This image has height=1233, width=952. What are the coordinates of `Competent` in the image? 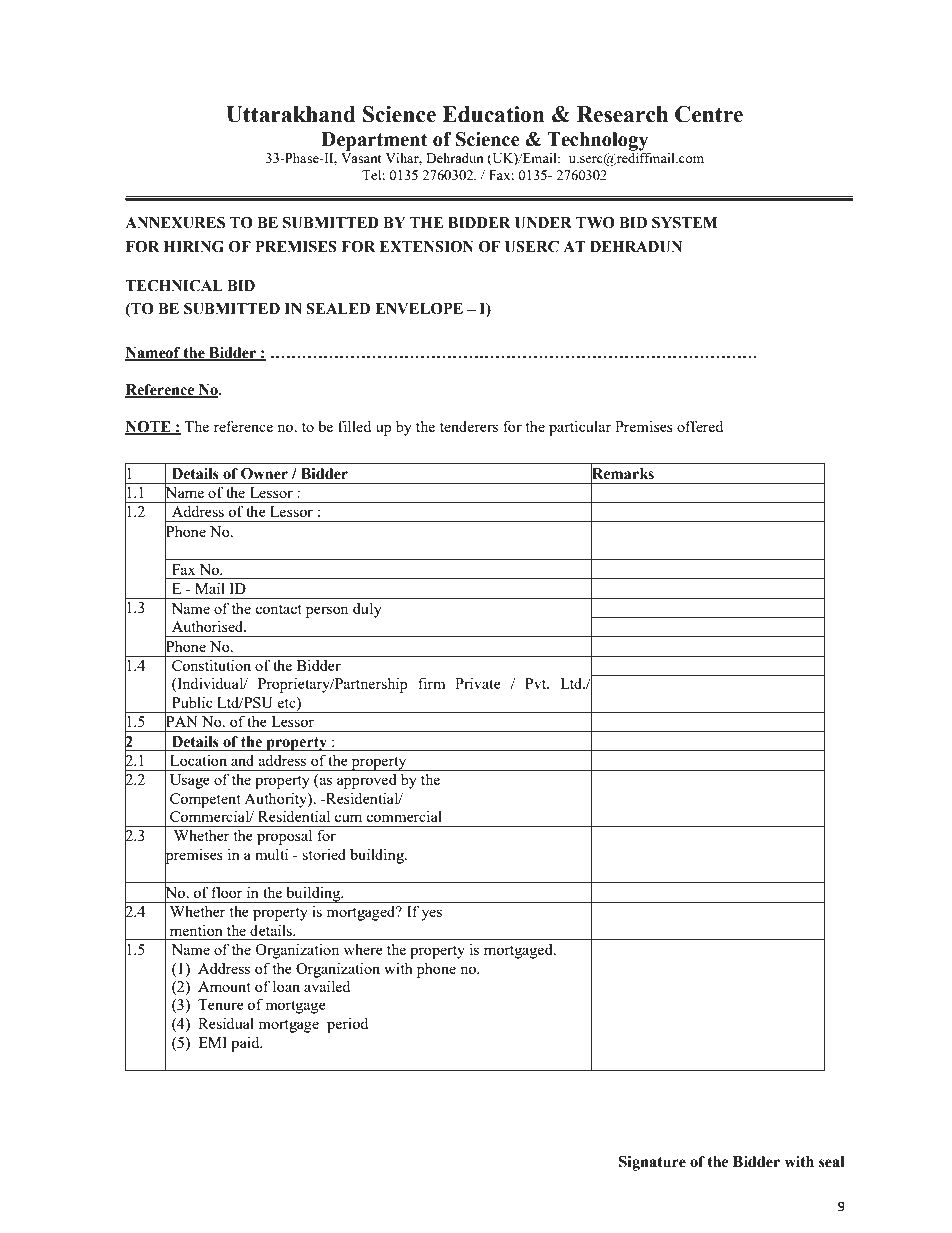 It's located at (205, 800).
